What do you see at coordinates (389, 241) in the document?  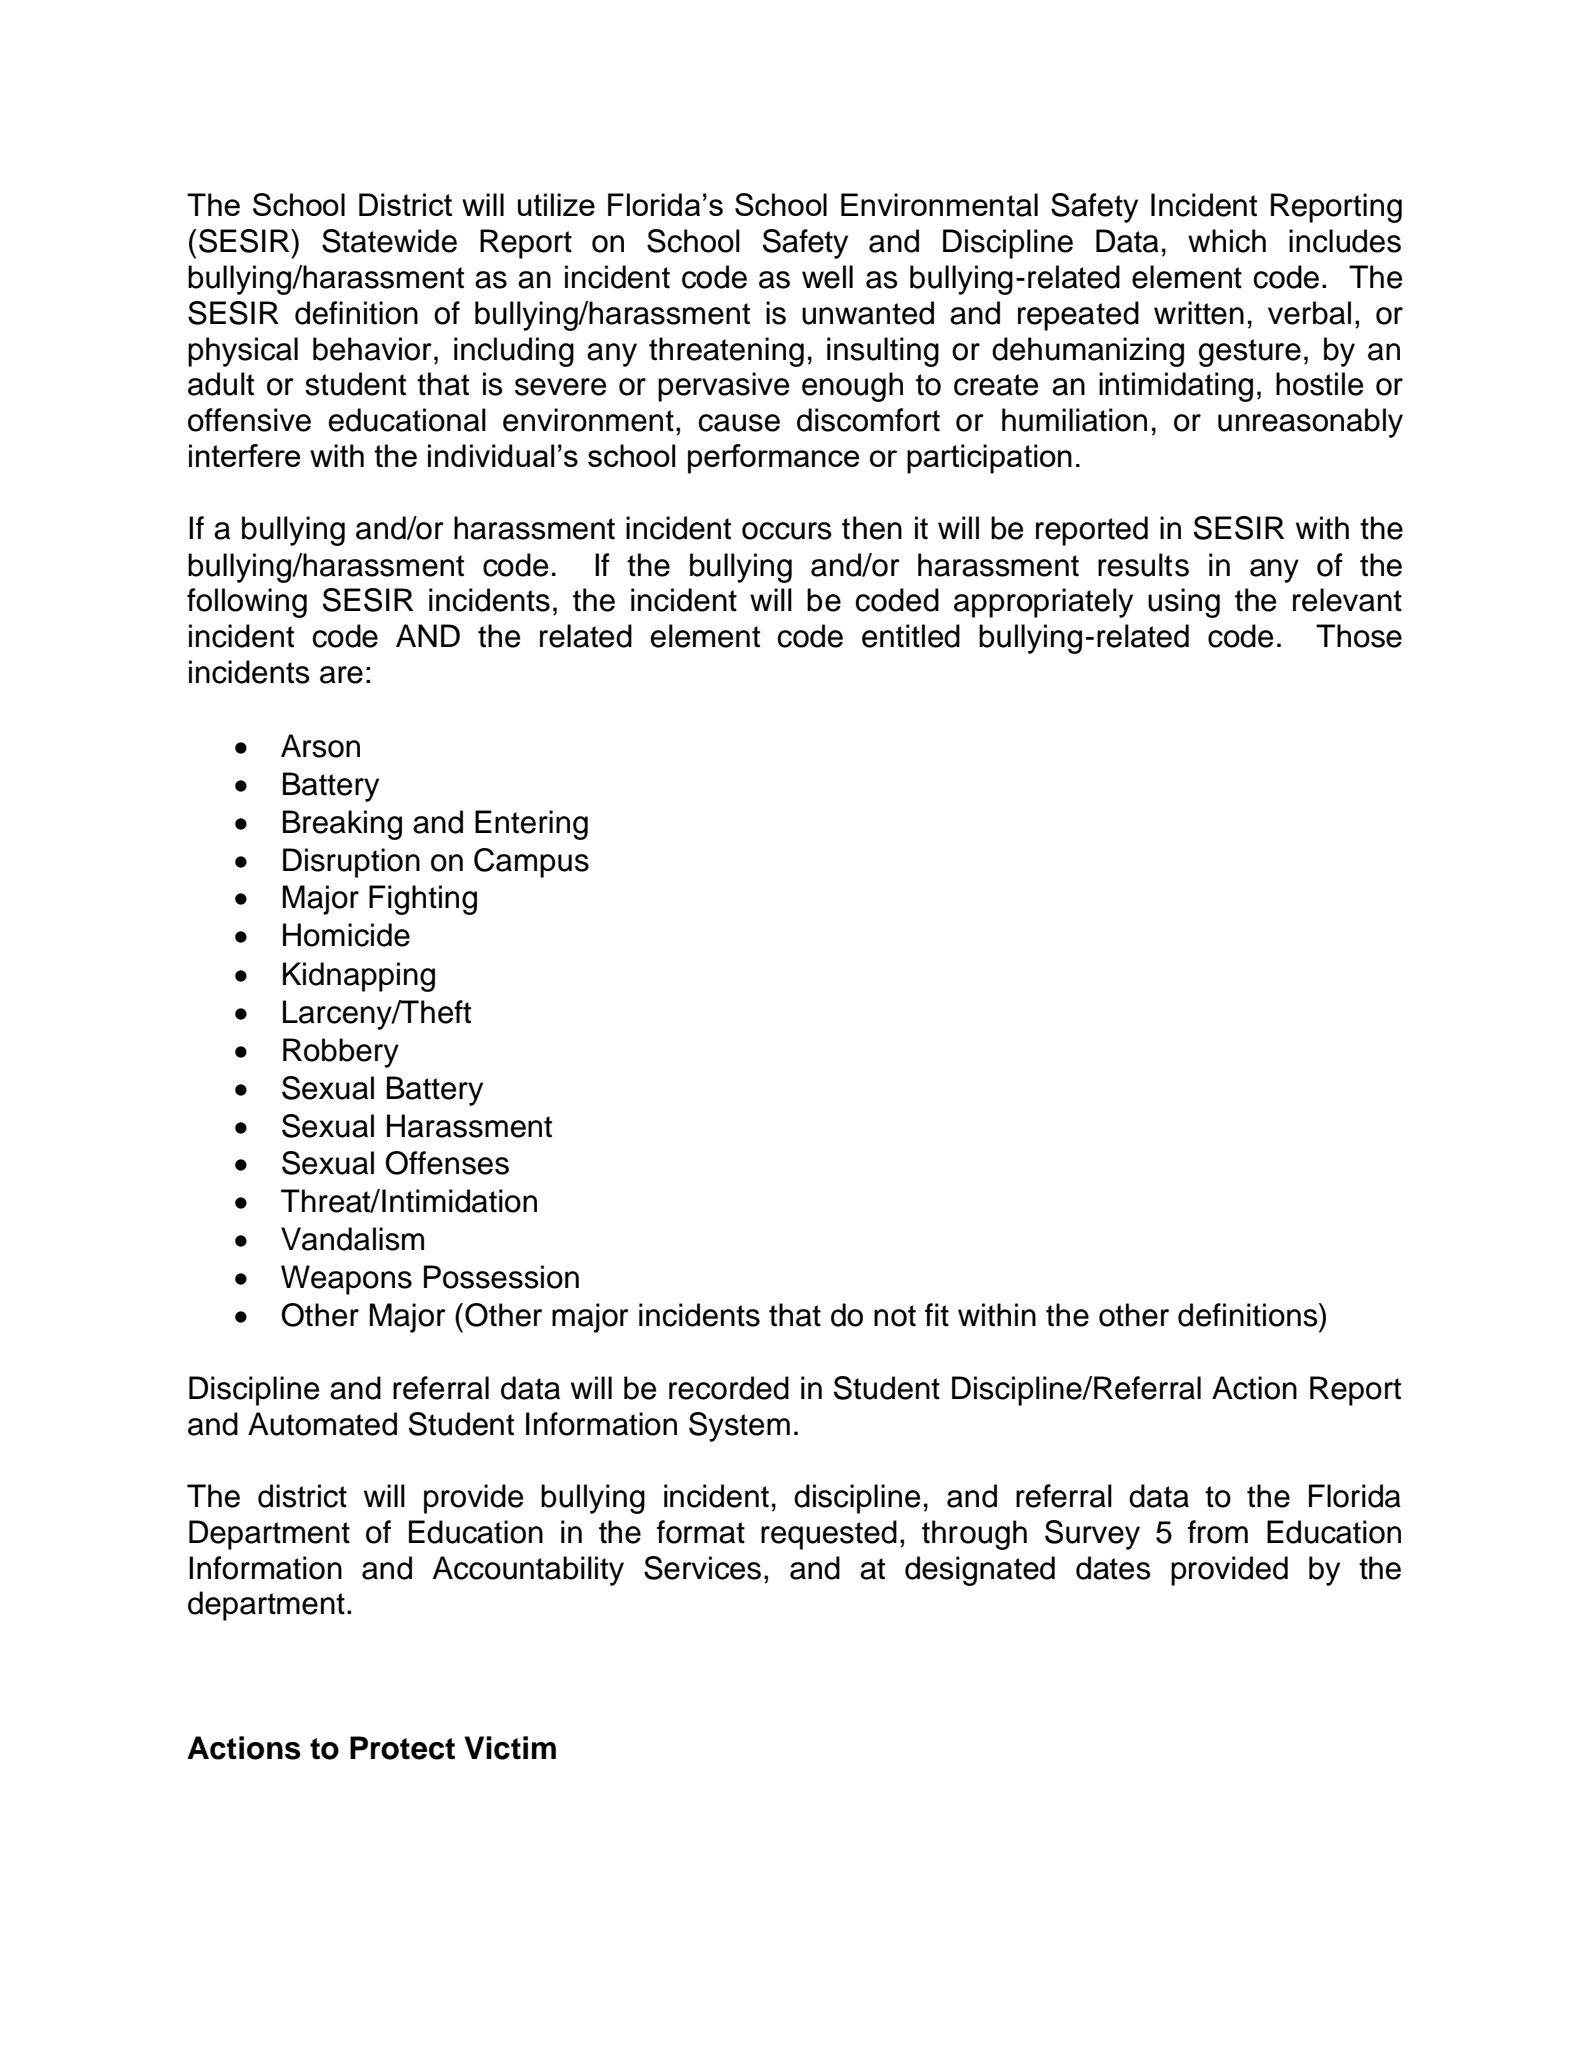 I see `Statewide` at bounding box center [389, 241].
